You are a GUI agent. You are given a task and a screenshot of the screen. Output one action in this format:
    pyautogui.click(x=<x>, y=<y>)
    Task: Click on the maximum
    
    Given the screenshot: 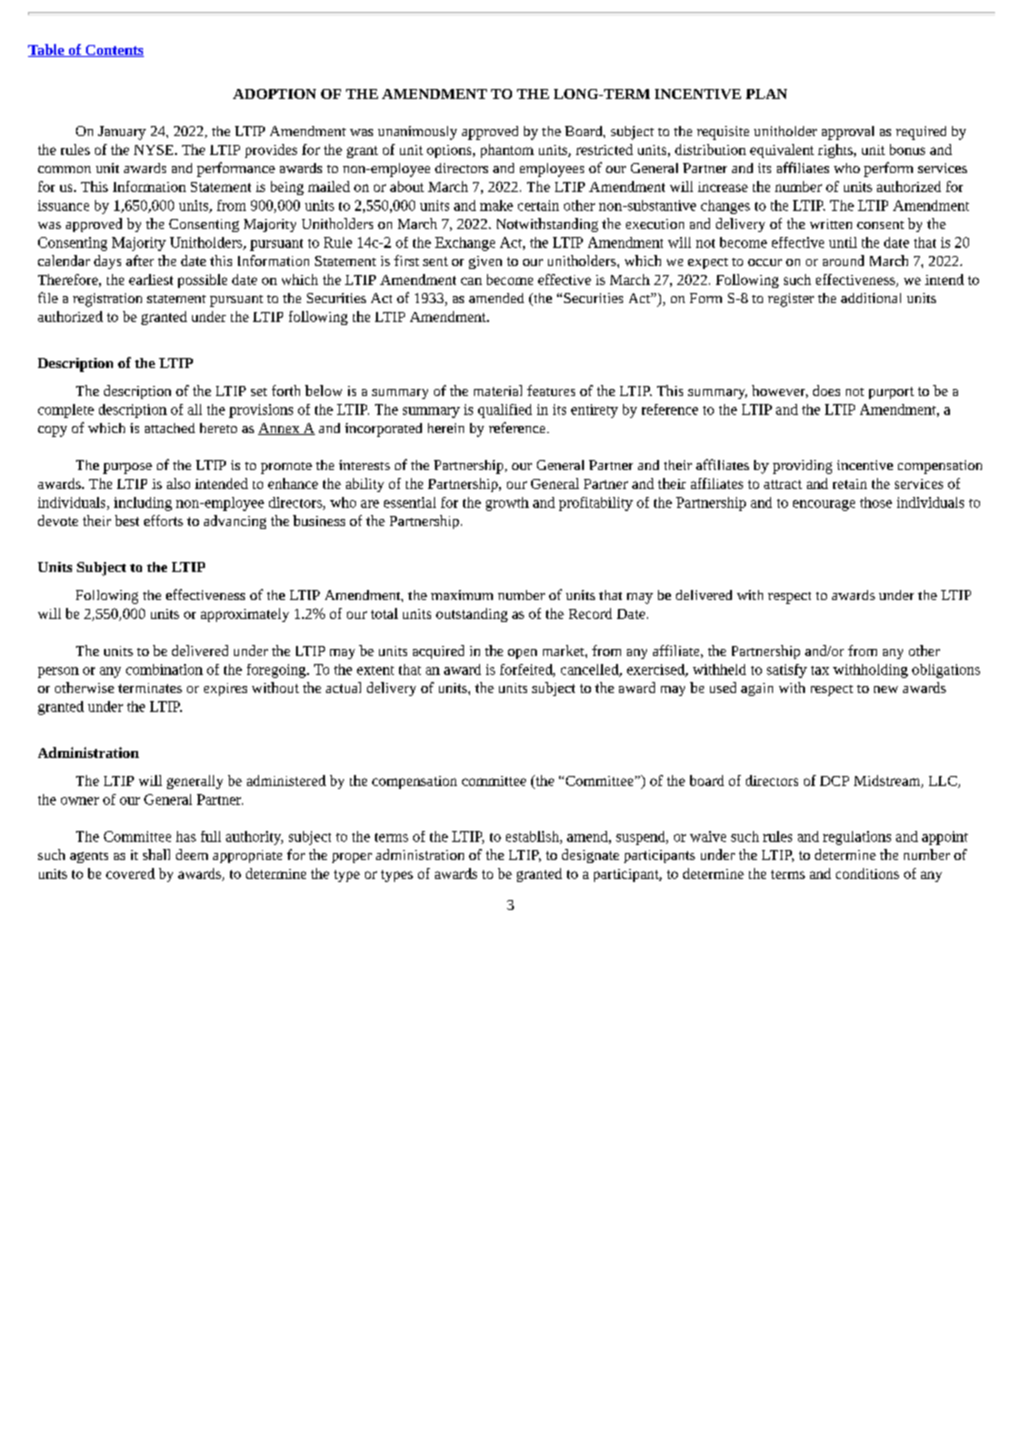 What is the action you would take?
    pyautogui.click(x=462, y=595)
